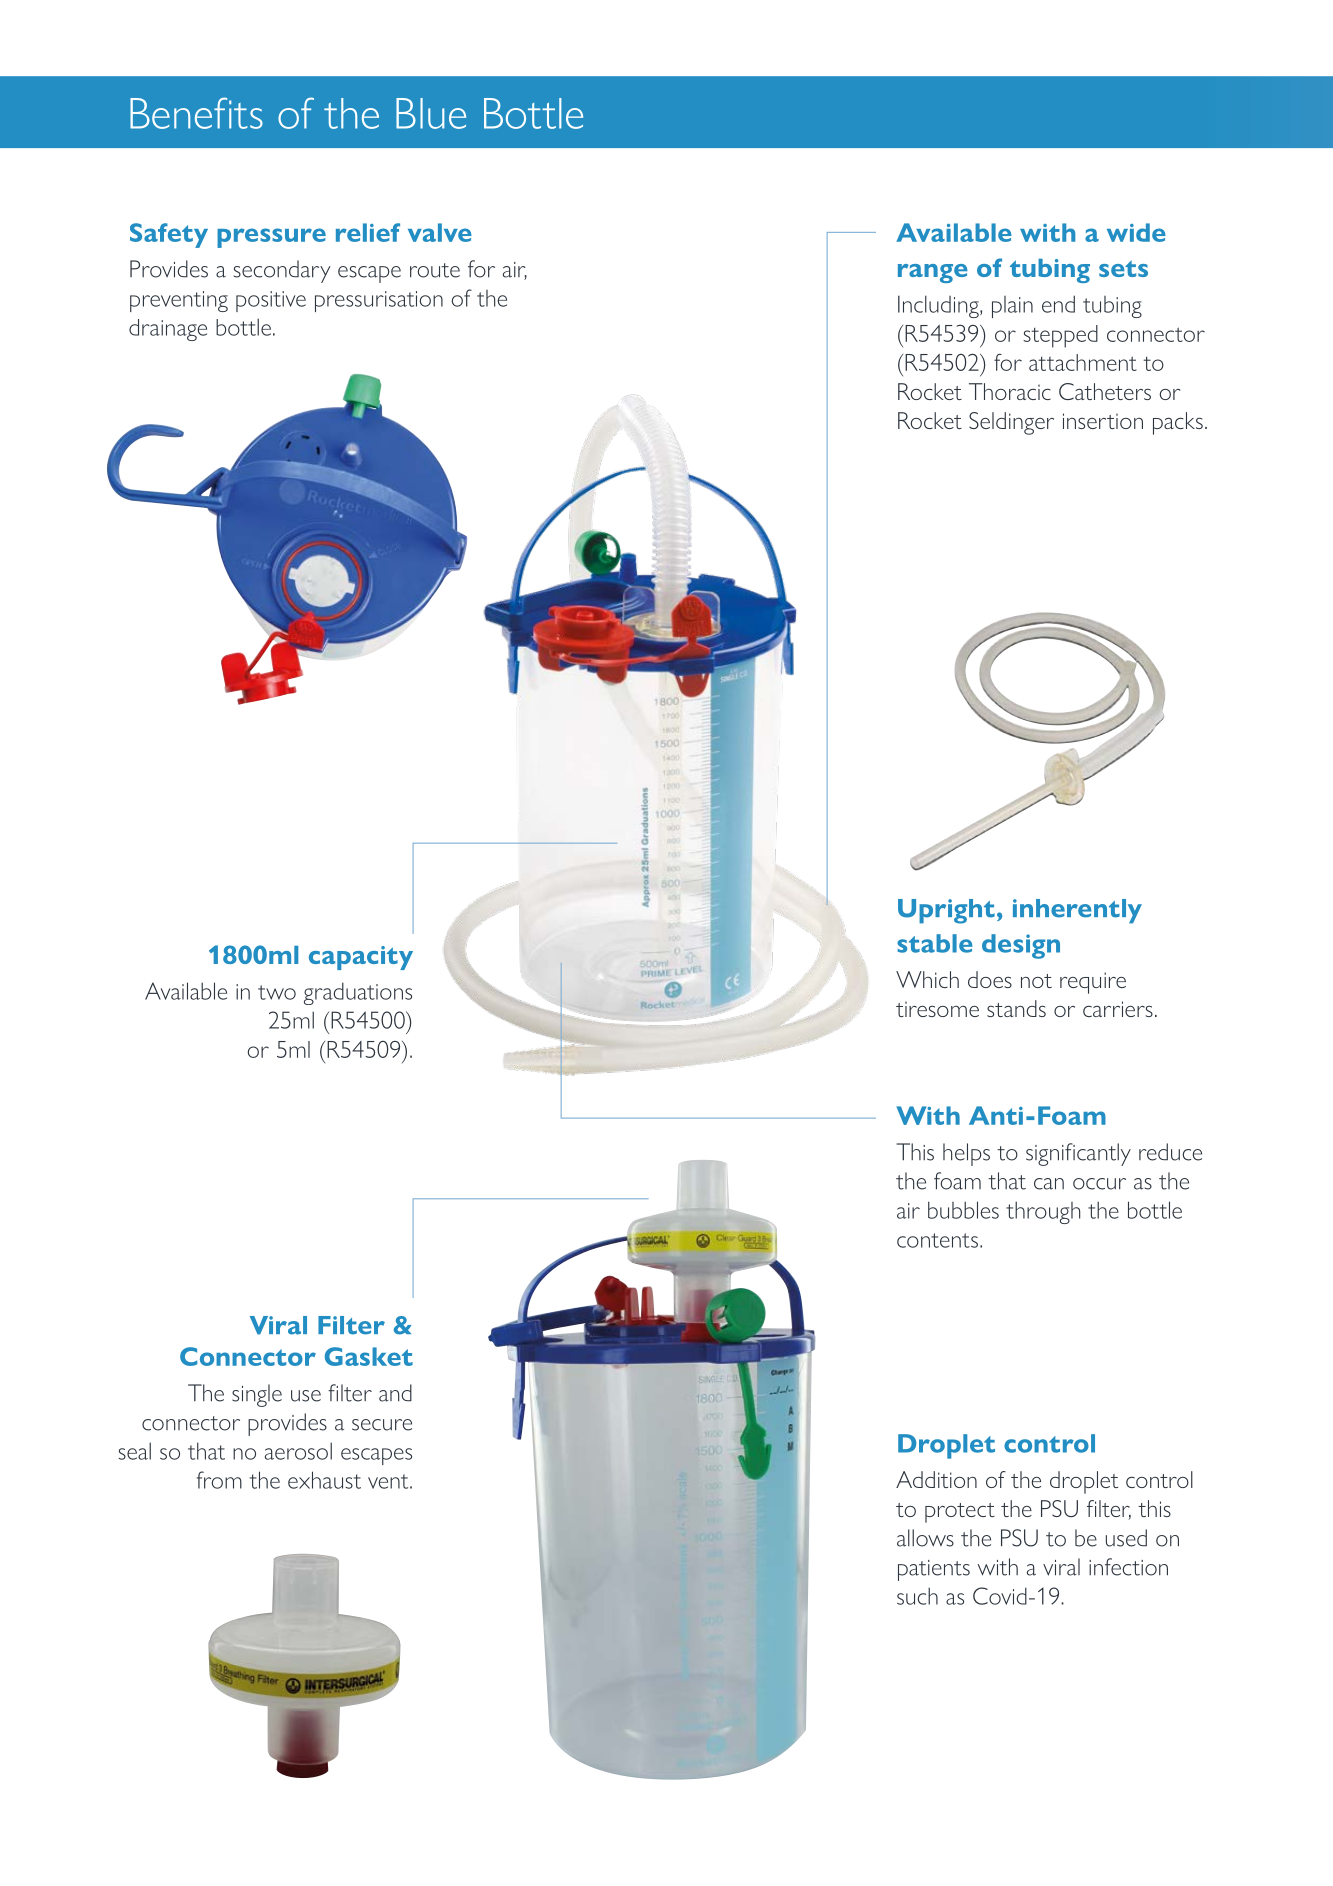 The width and height of the screenshot is (1333, 1886). I want to click on Blue, so click(431, 113).
